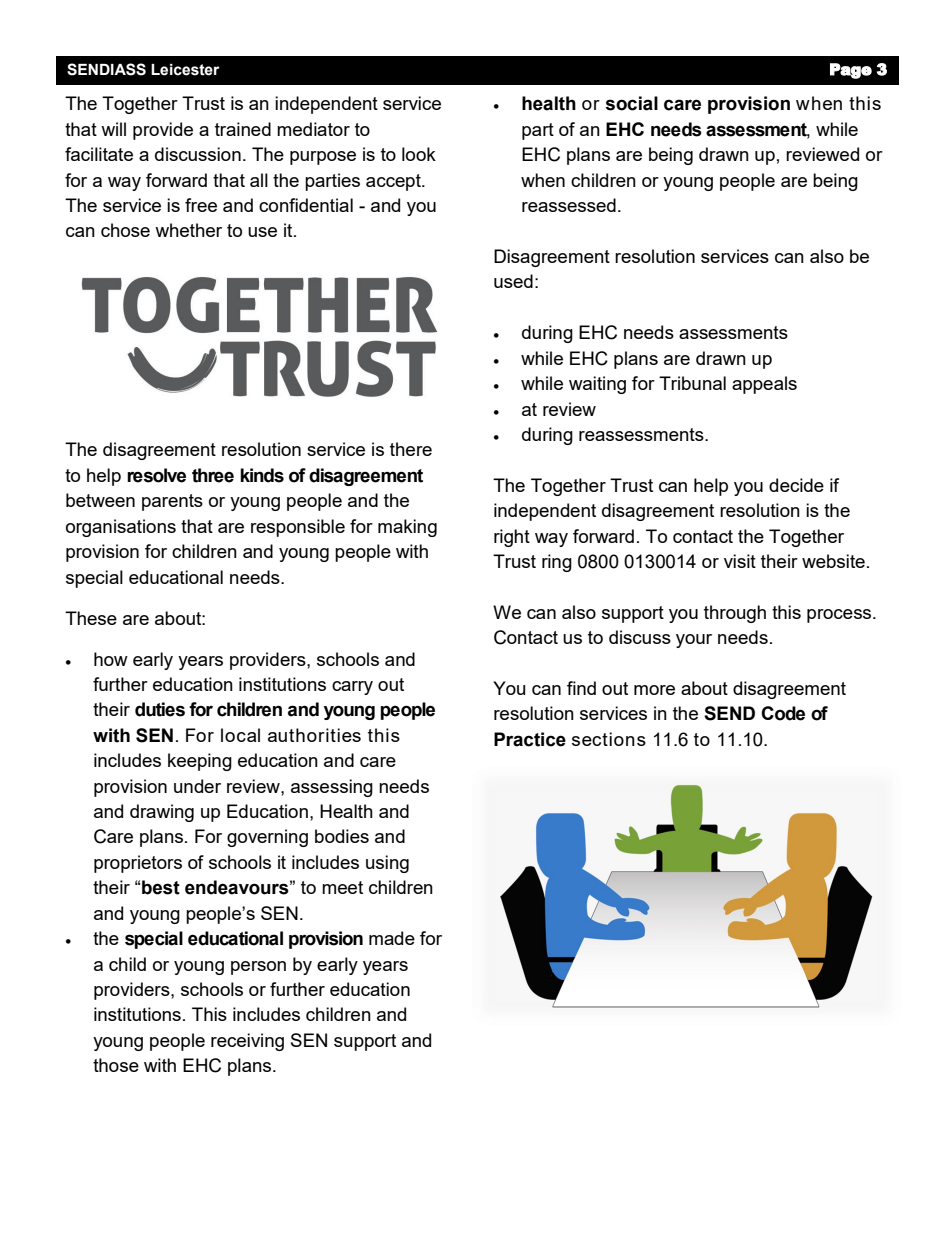 The height and width of the screenshot is (1233, 952). I want to click on resolve, so click(156, 475).
